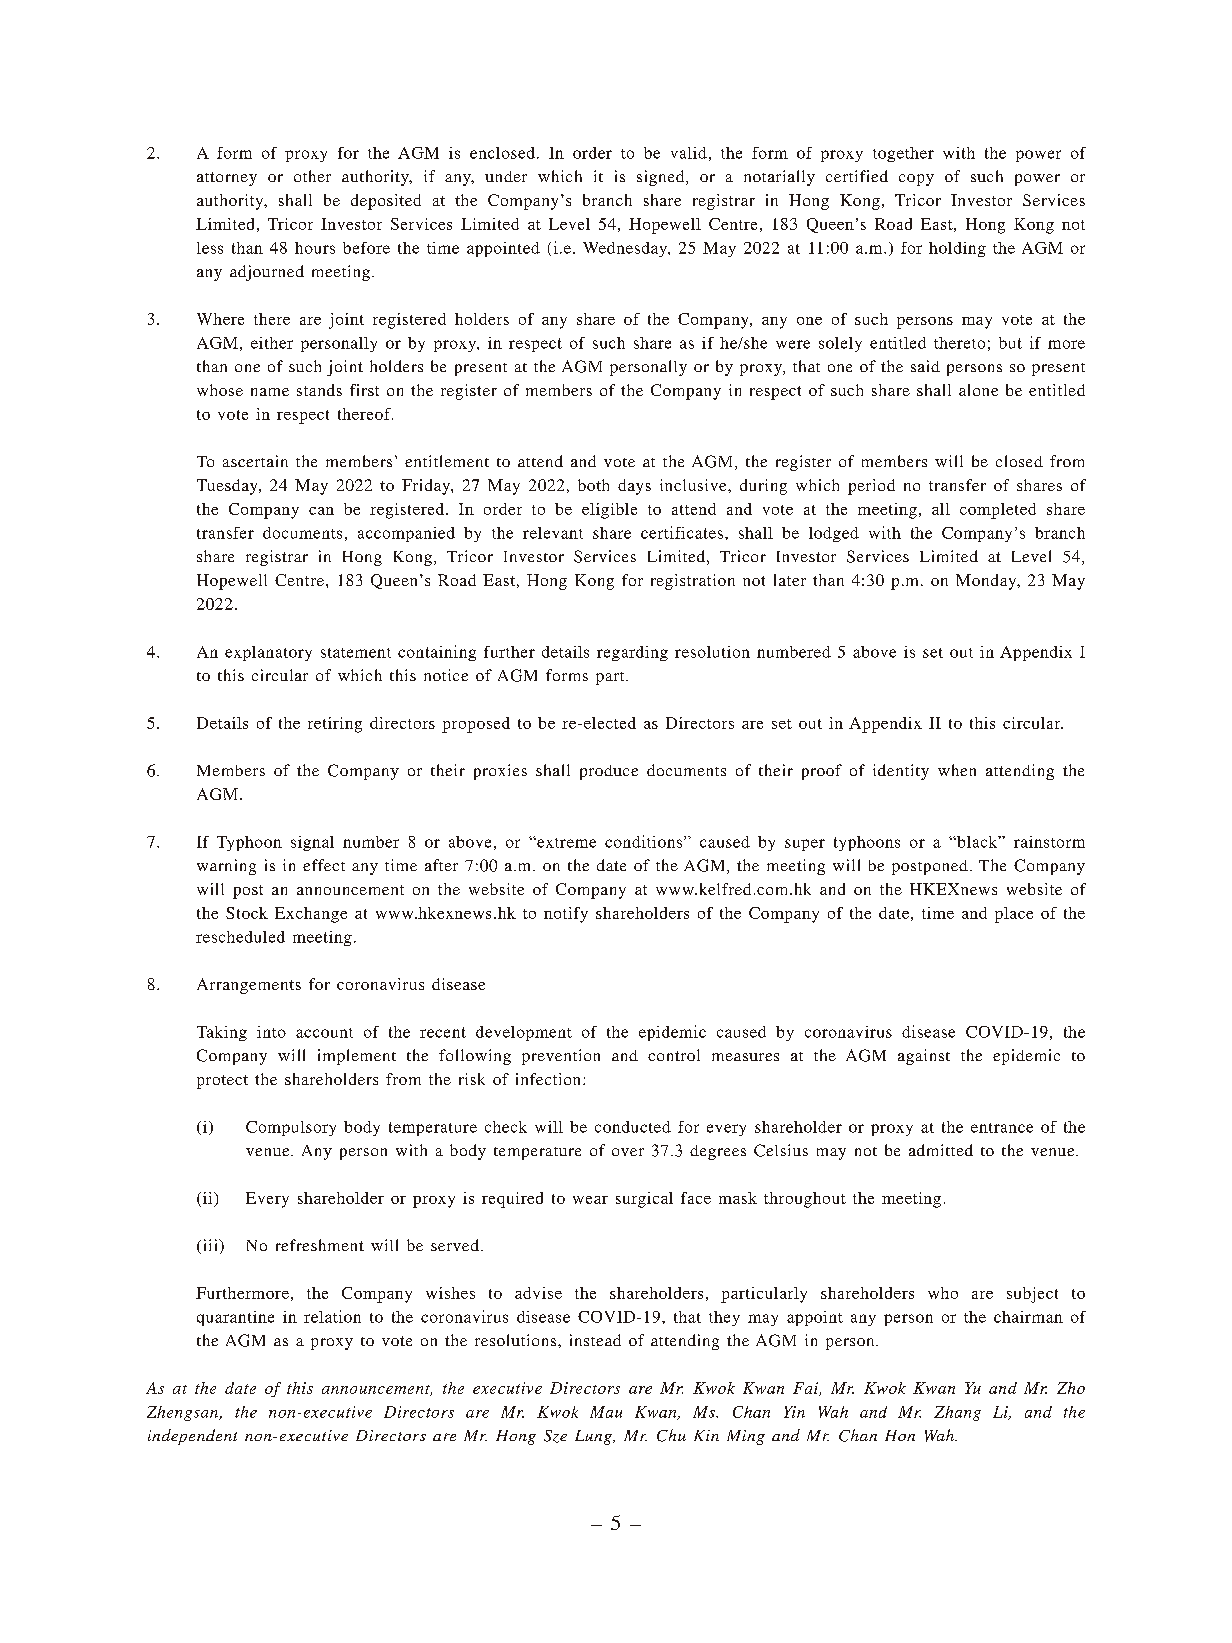  I want to click on signal, so click(312, 843).
